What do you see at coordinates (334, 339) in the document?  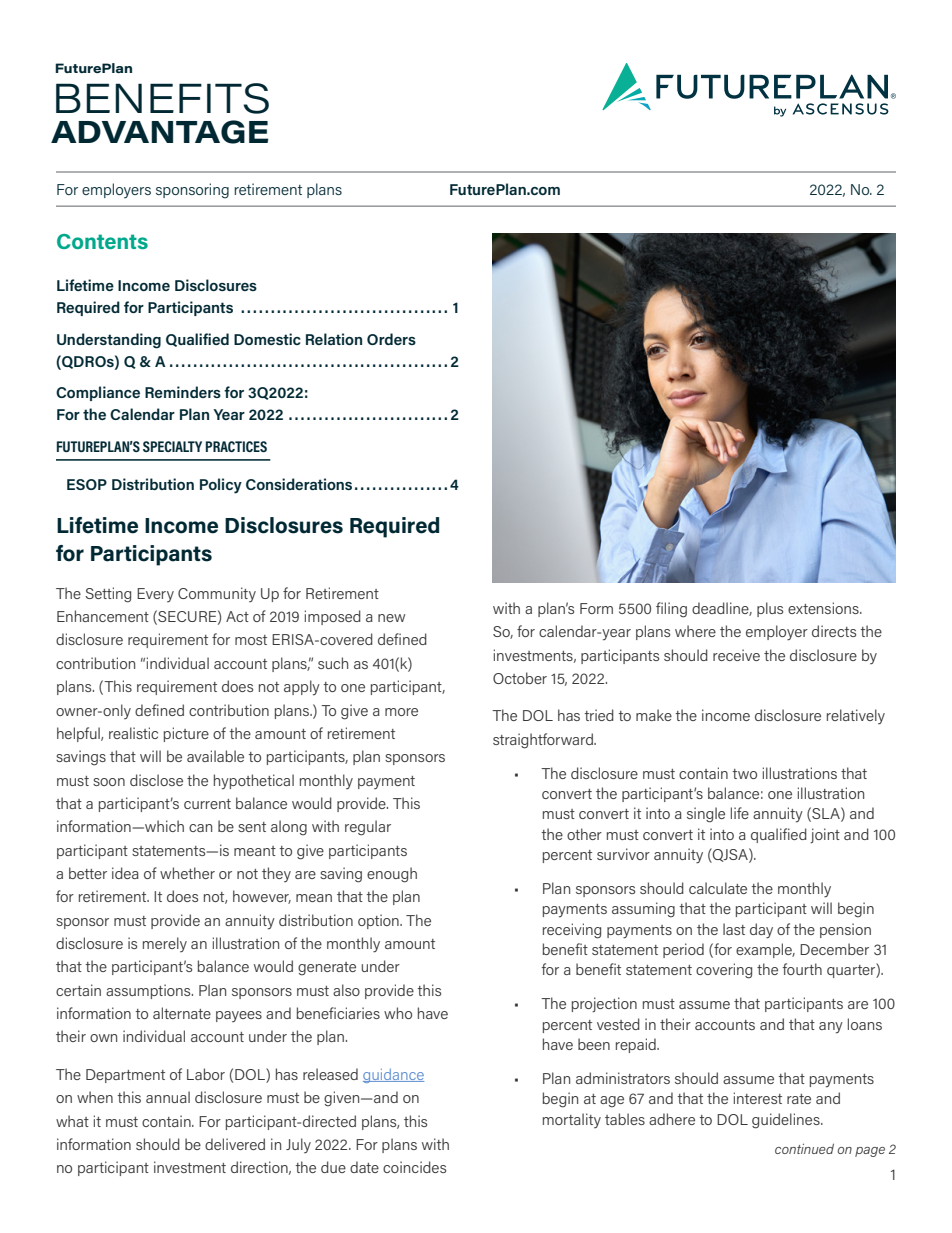 I see `Relation` at bounding box center [334, 339].
